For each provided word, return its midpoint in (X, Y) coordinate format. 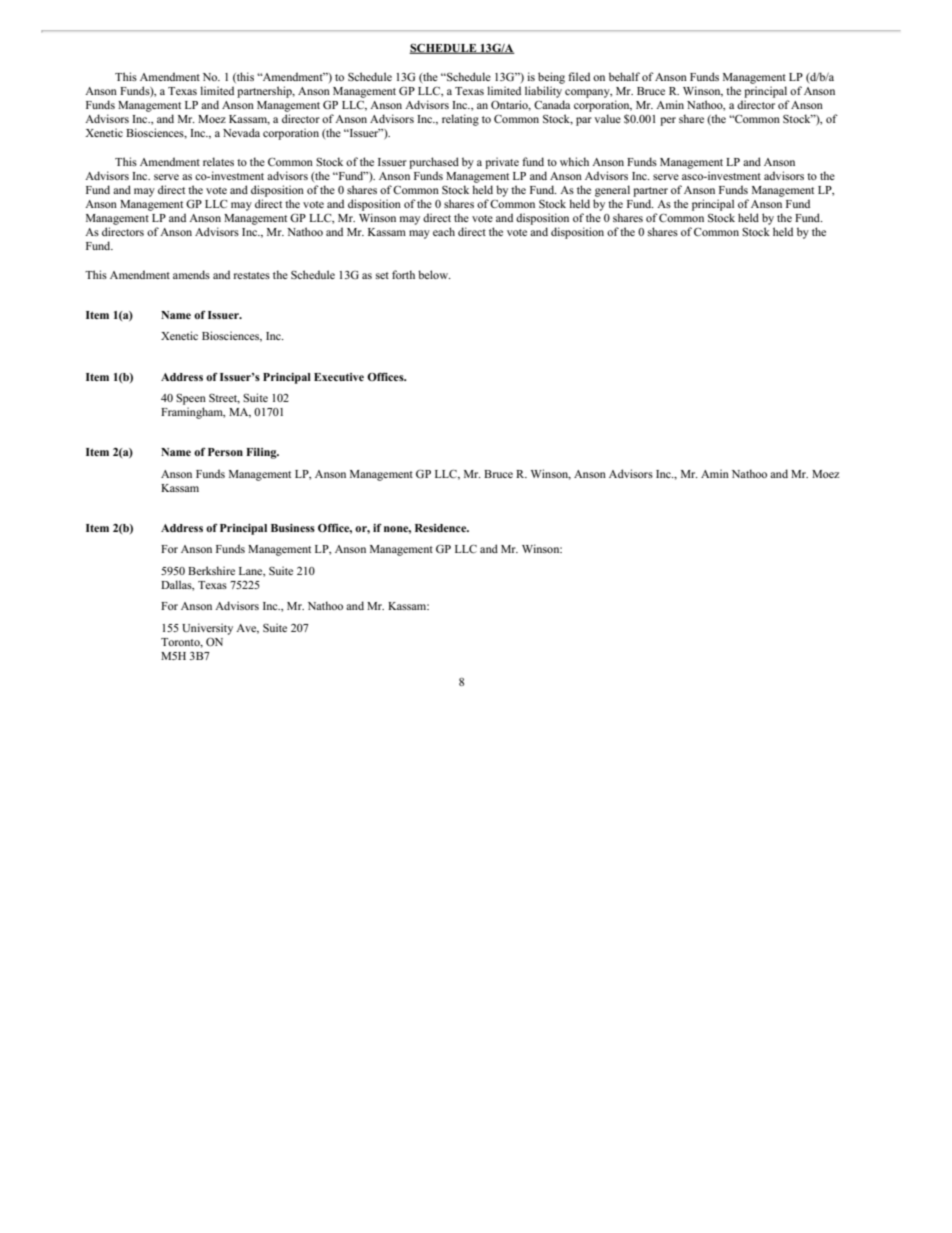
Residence (442, 528)
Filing (262, 453)
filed (579, 76)
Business (293, 528)
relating (460, 120)
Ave (247, 629)
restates (252, 275)
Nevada (241, 132)
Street (224, 399)
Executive (339, 377)
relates (218, 161)
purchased (434, 163)
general (612, 191)
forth (403, 274)
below (434, 274)
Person (225, 452)
